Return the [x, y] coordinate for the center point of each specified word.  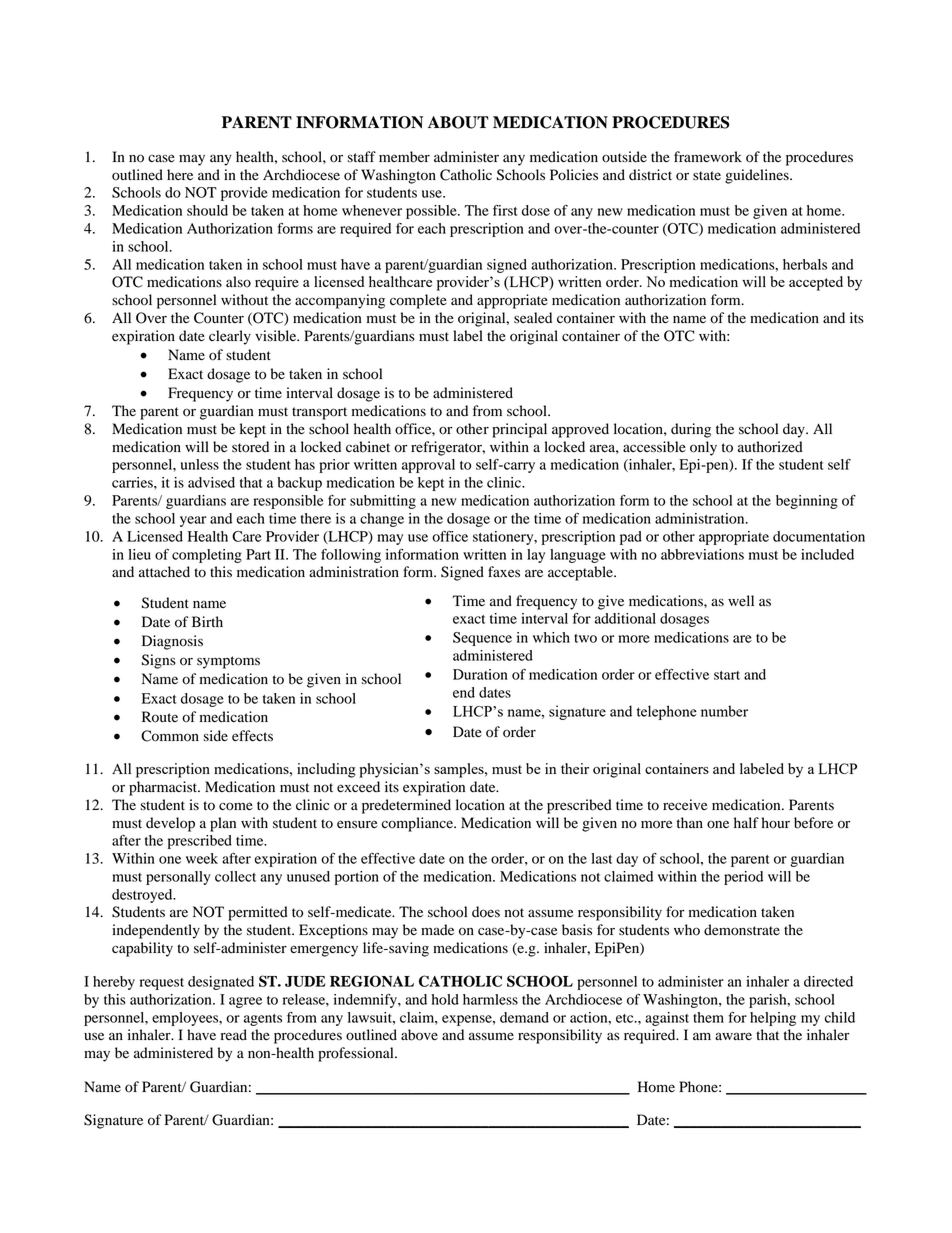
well [741, 601]
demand [524, 1017]
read [234, 1035]
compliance [418, 824]
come [236, 806]
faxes [504, 571]
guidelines [758, 176]
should [207, 210]
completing [207, 556]
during [691, 430]
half [746, 822]
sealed [533, 318]
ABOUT [458, 122]
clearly [230, 337]
